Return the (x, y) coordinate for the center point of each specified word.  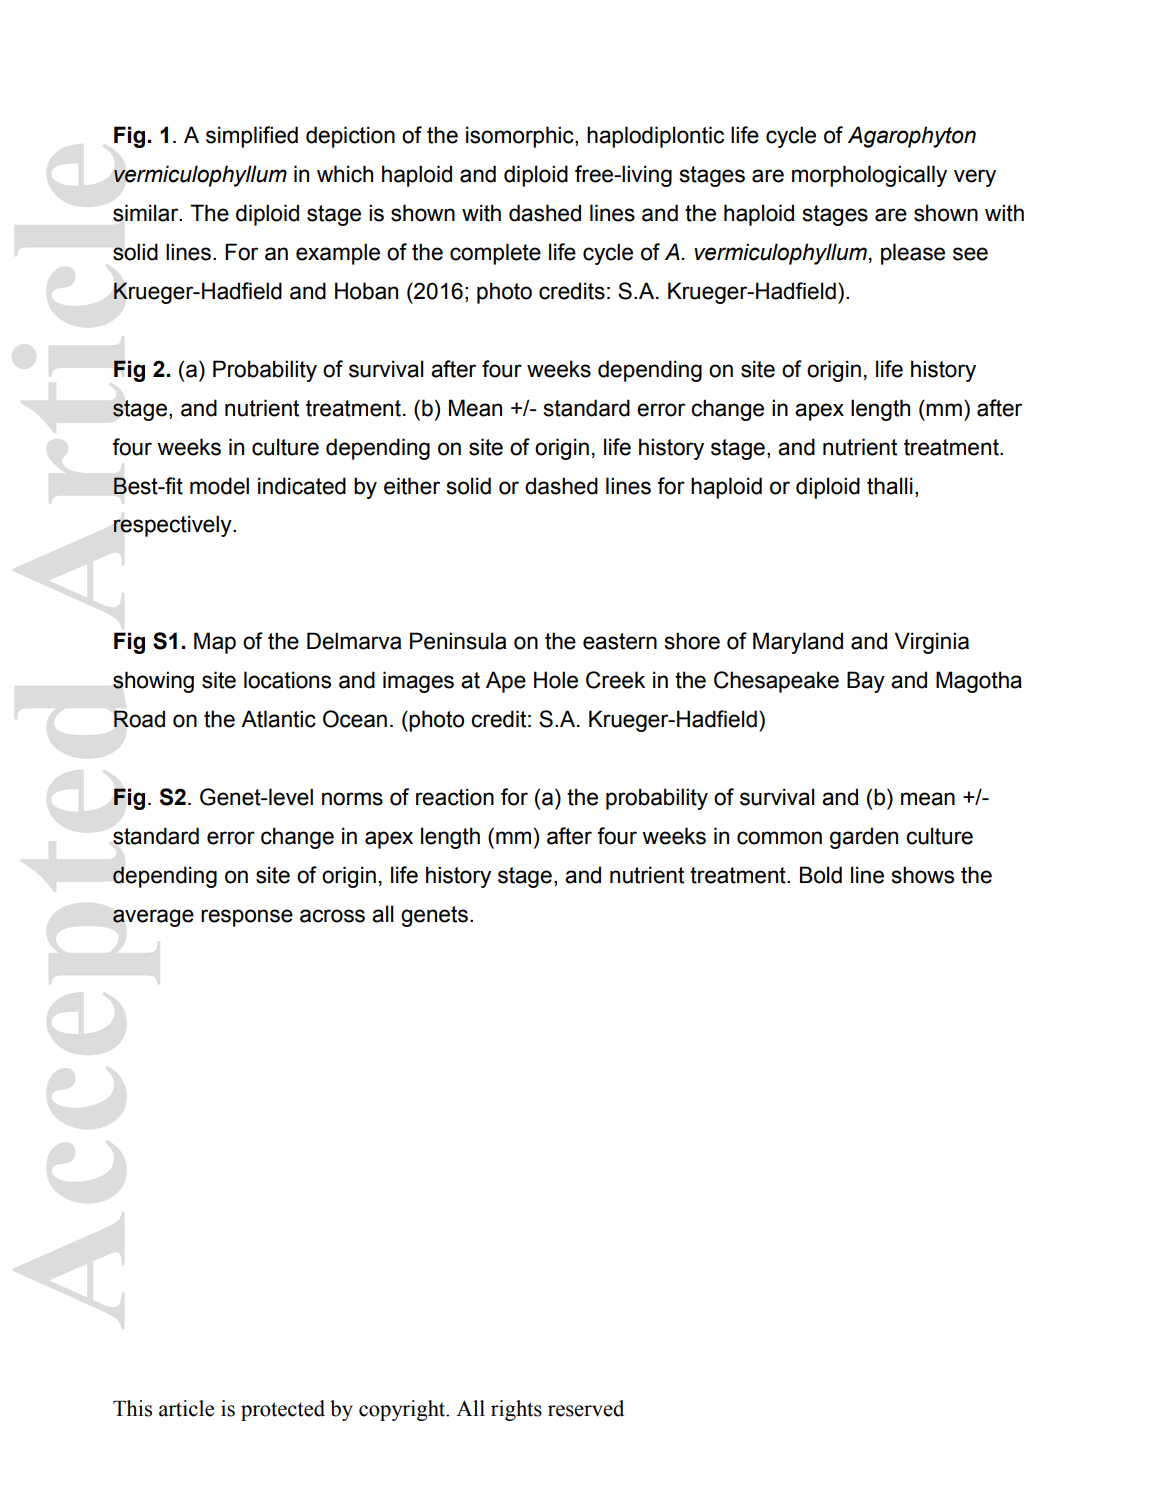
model (219, 486)
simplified (252, 137)
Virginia (932, 643)
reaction (455, 797)
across (332, 916)
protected (283, 1410)
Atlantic (278, 719)
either (412, 486)
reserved (586, 1408)
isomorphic (521, 137)
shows (923, 875)
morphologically (869, 176)
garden (864, 838)
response (247, 918)
